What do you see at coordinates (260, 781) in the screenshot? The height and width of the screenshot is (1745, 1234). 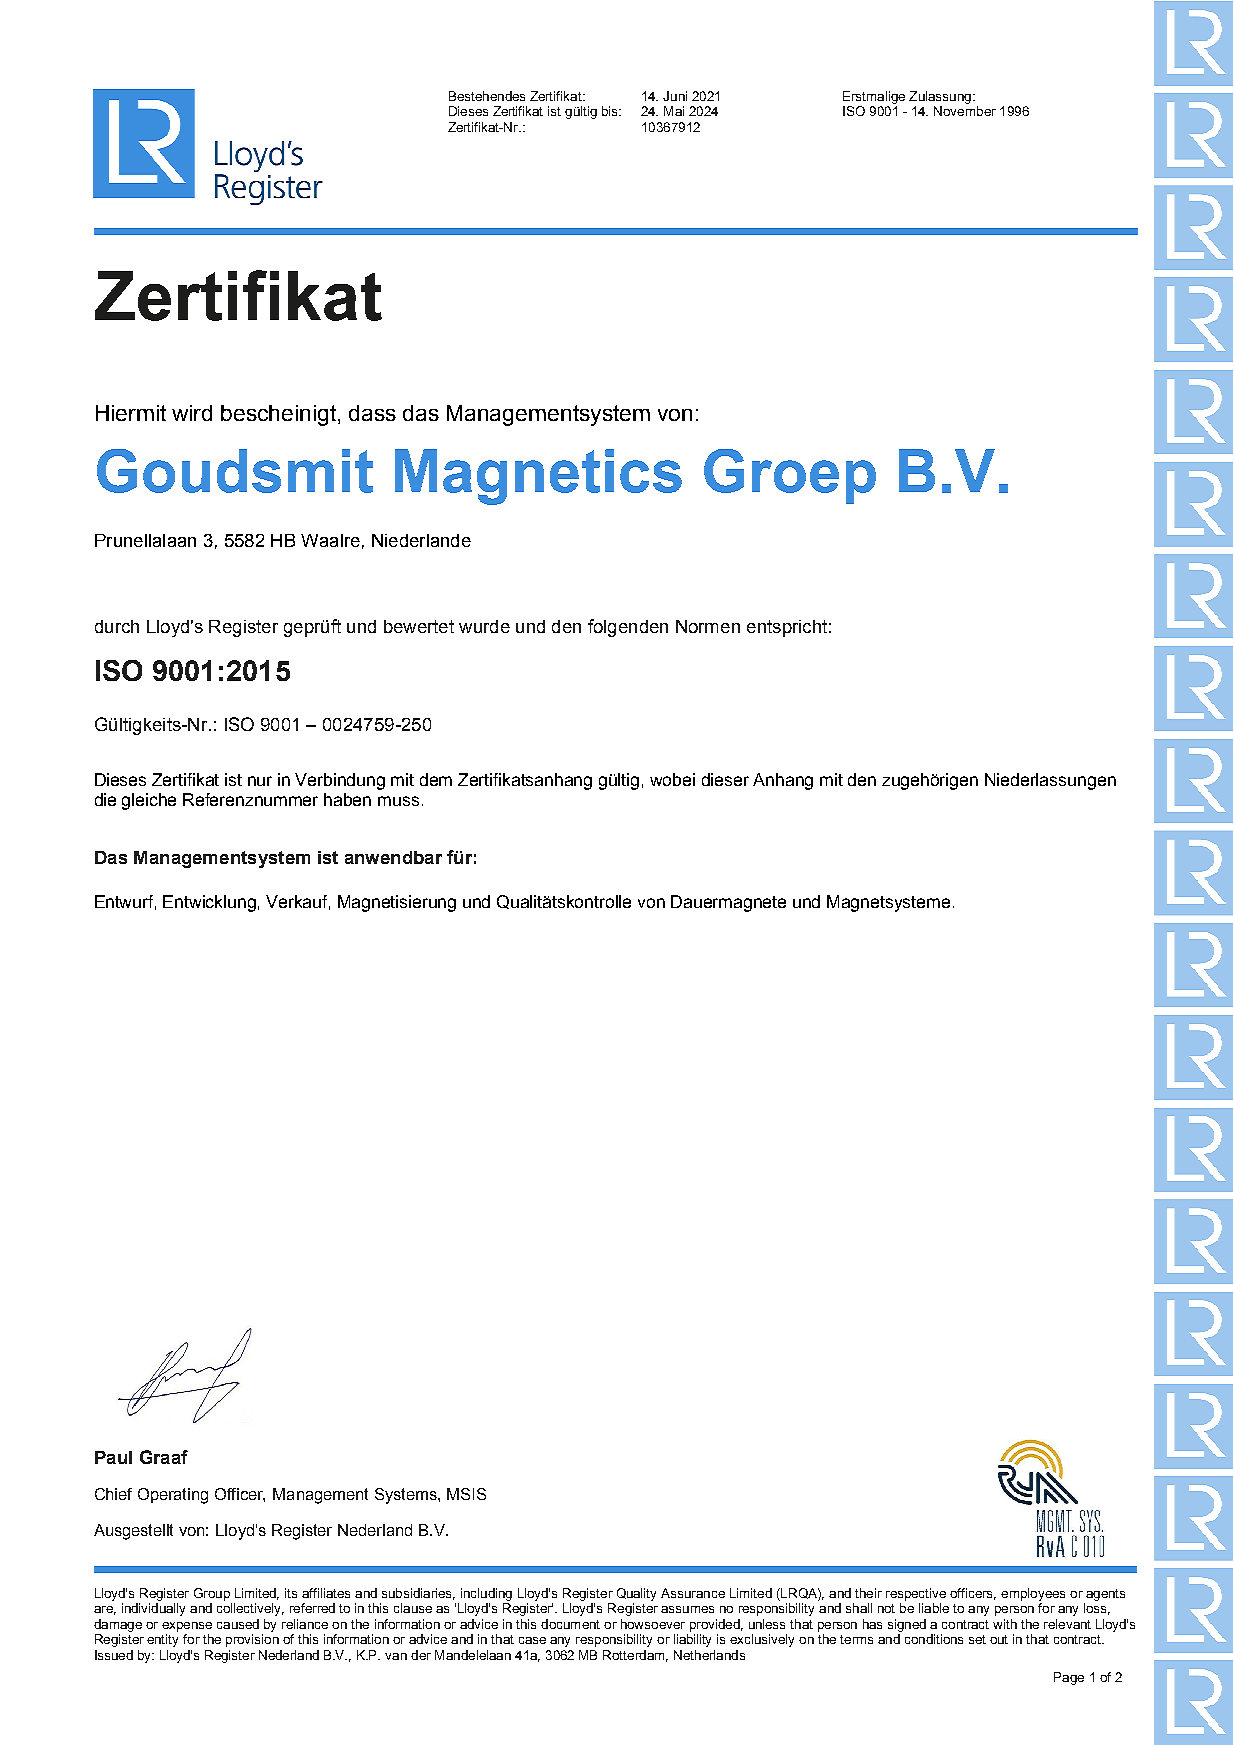 I see `nur` at bounding box center [260, 781].
